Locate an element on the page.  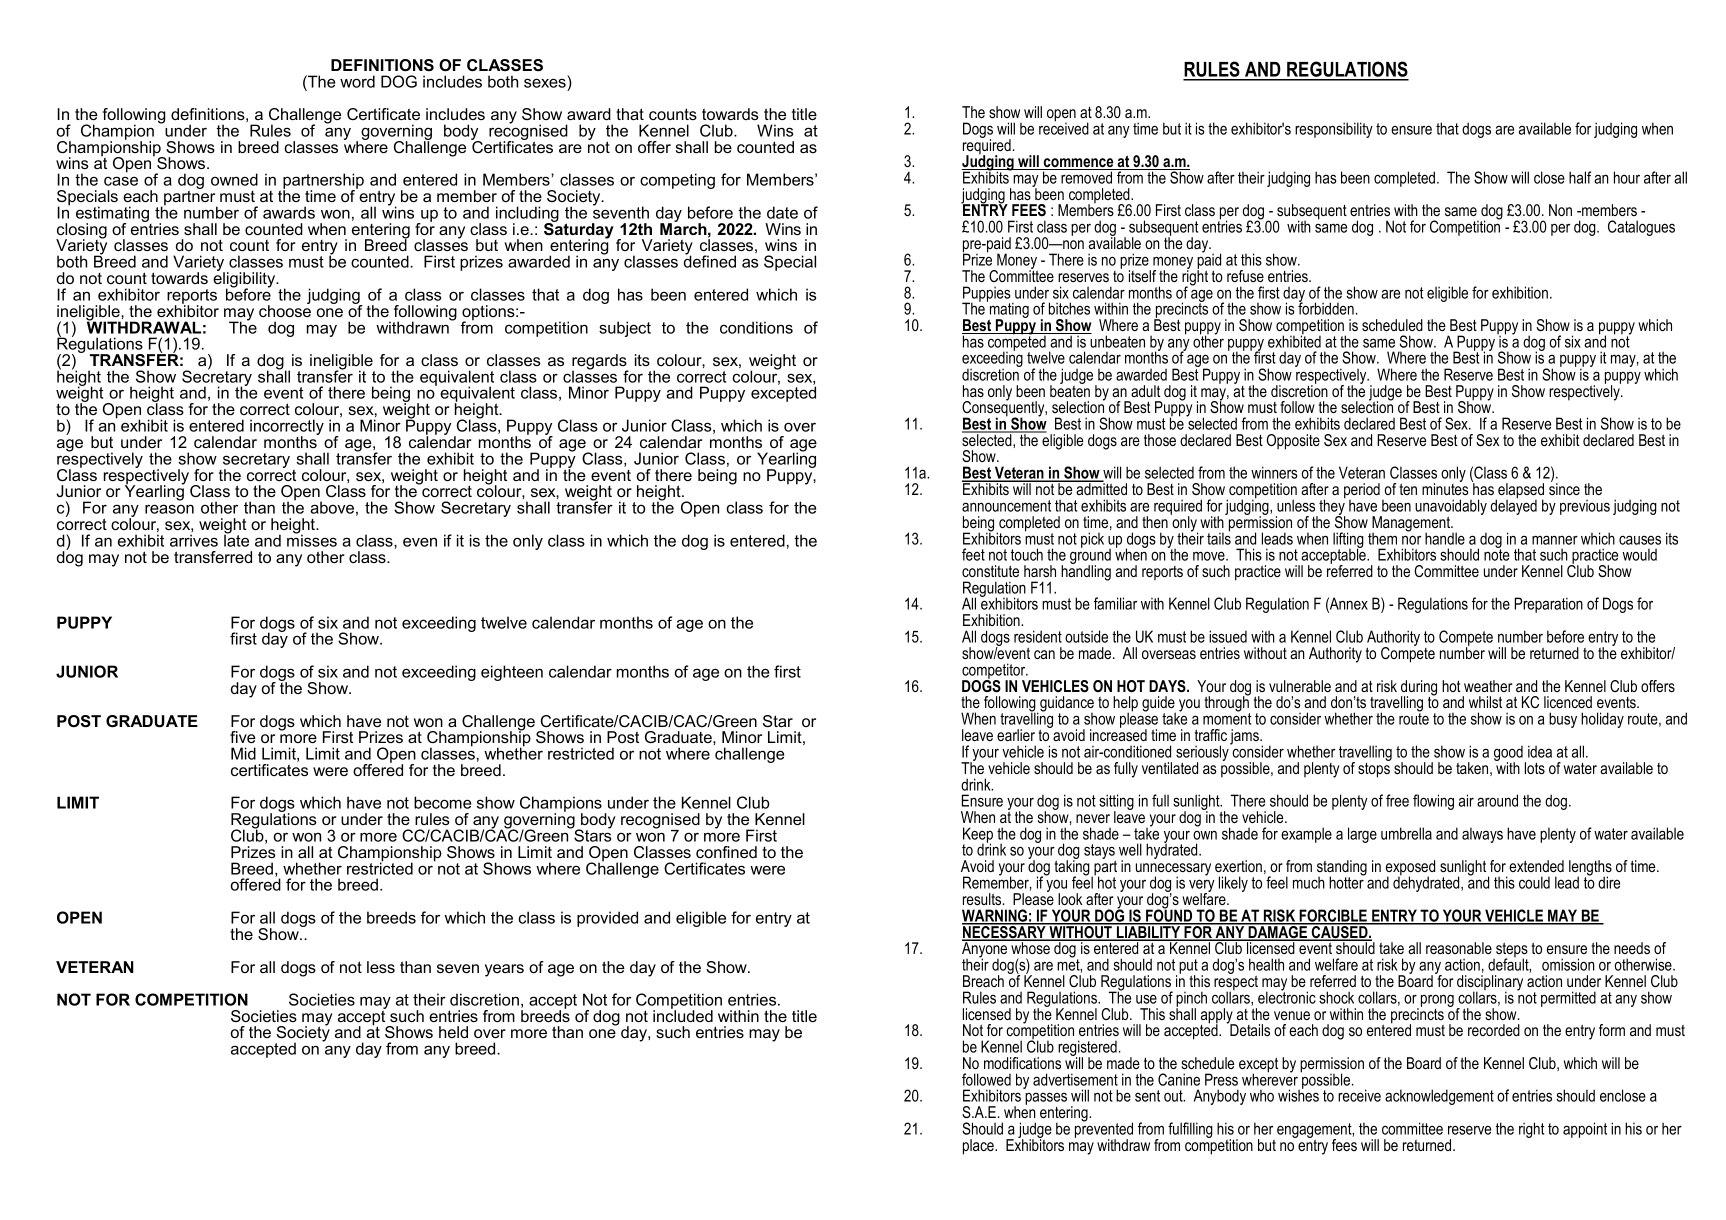
commence is located at coordinates (1078, 164).
